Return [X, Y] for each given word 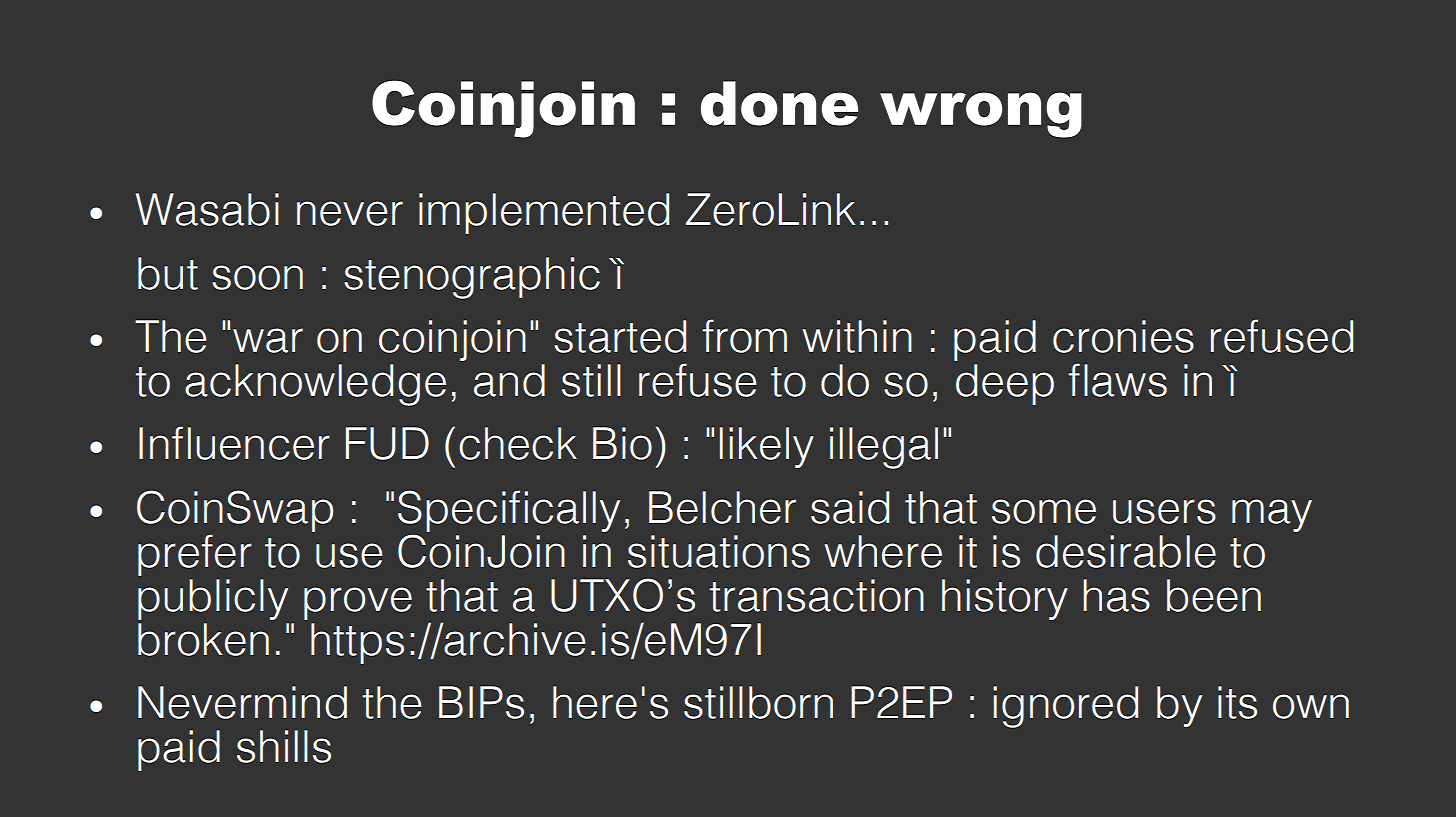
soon [257, 277]
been [1214, 595]
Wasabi [207, 209]
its [1237, 702]
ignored [1065, 707]
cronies [1123, 336]
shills [284, 746]
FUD [387, 443]
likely [767, 447]
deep [1005, 384]
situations [719, 551]
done [779, 103]
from [745, 336]
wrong [981, 115]
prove [358, 603]
